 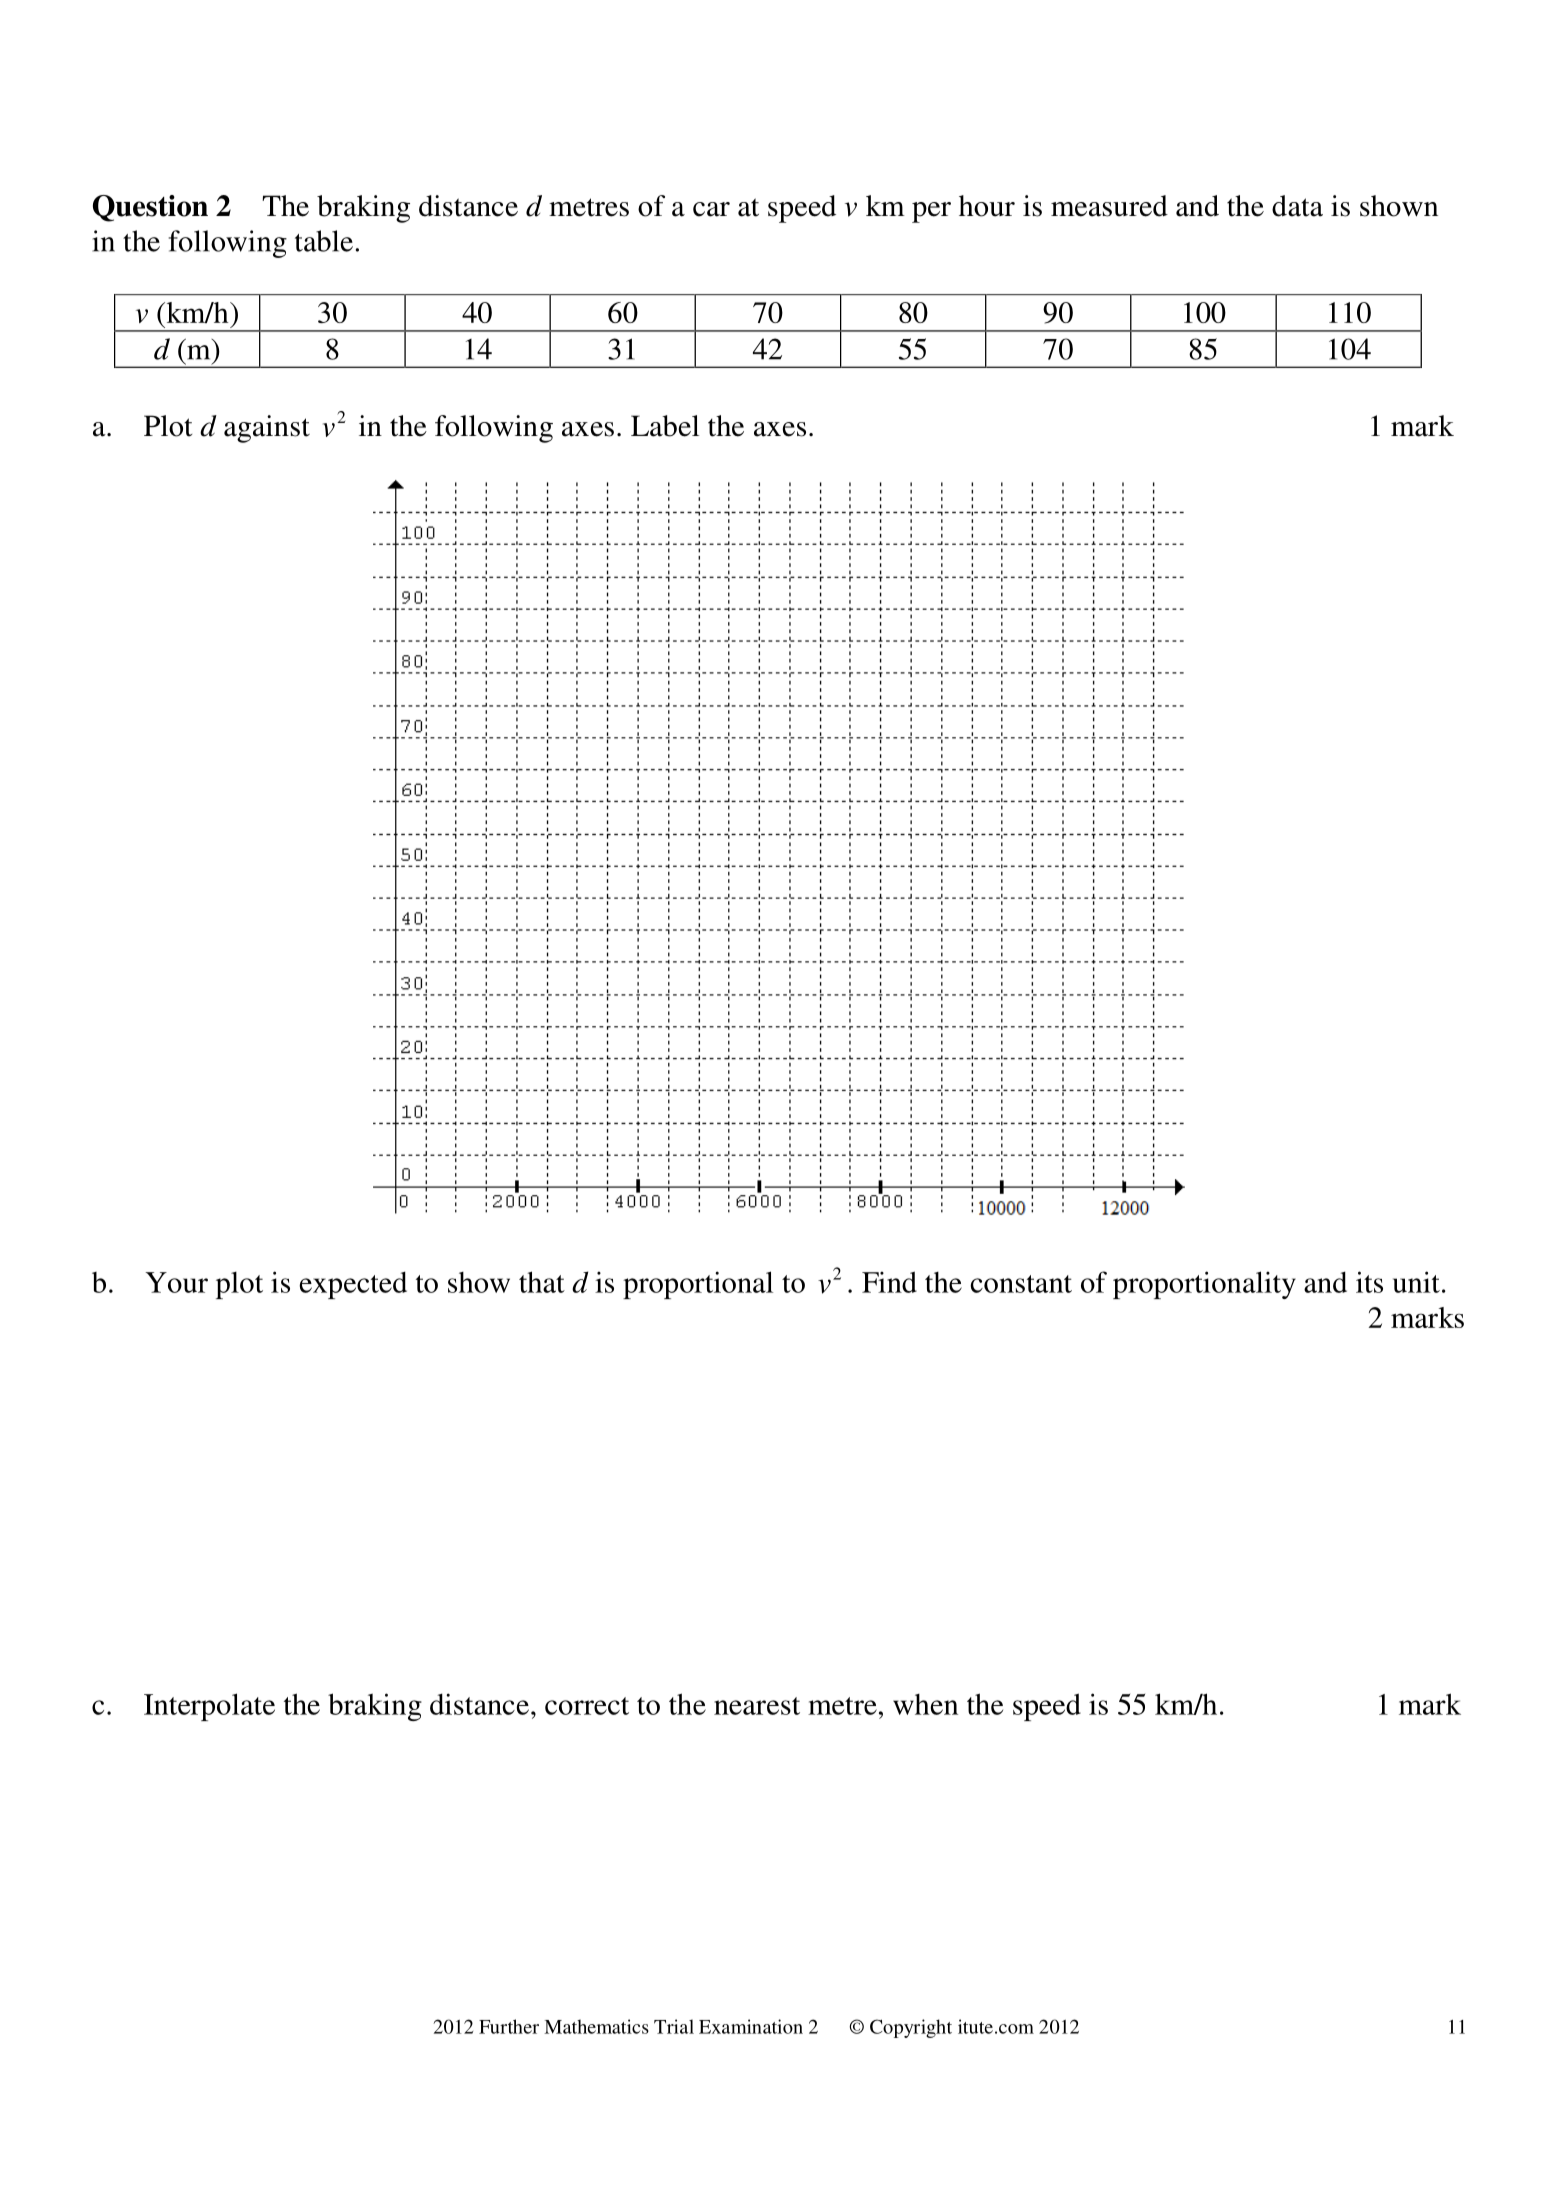 What do you see at coordinates (267, 429) in the screenshot?
I see `against` at bounding box center [267, 429].
